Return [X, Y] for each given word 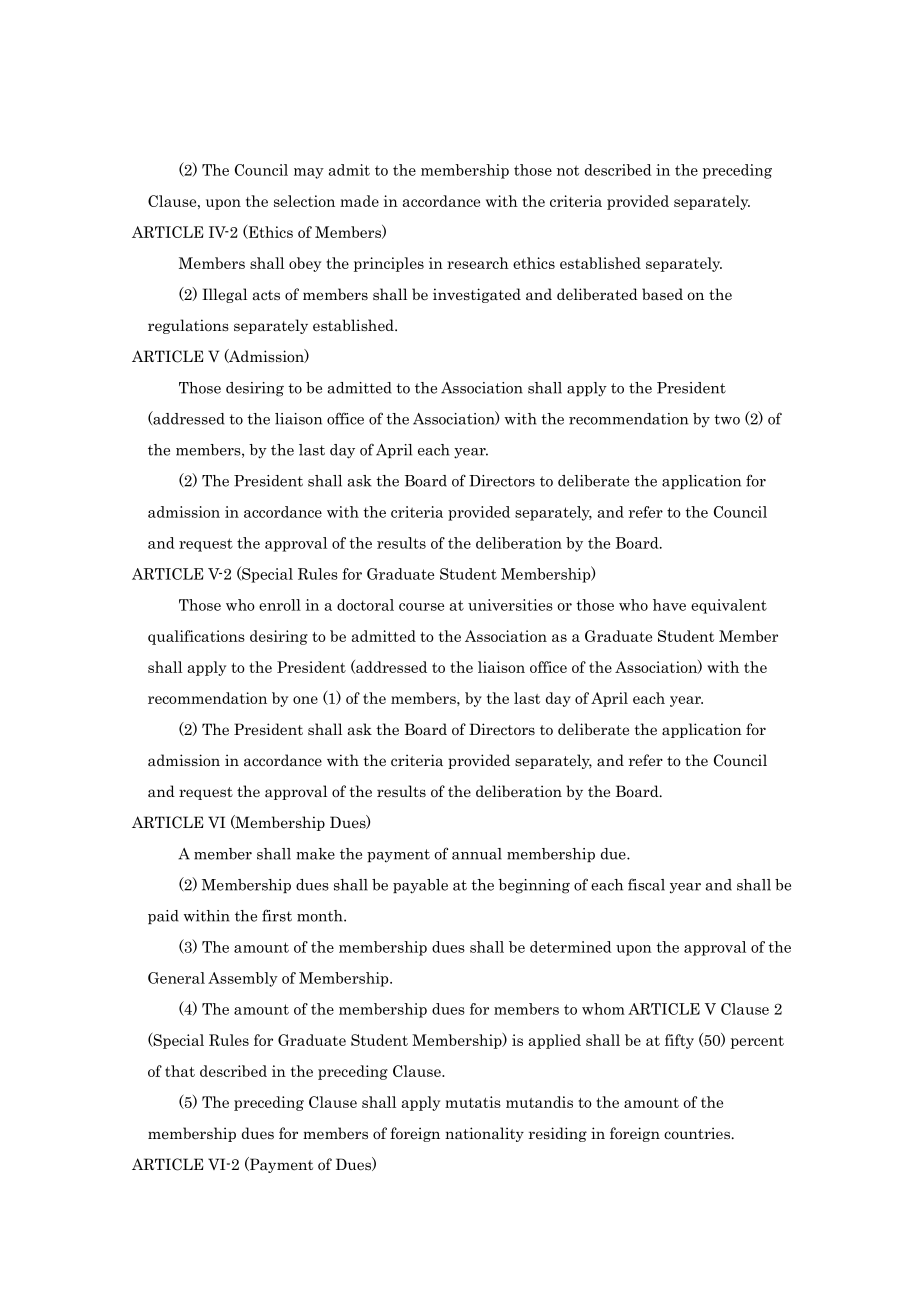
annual [477, 854]
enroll [280, 605]
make [316, 854]
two [727, 419]
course [421, 607]
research [478, 263]
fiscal [646, 884]
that [180, 1071]
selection [304, 201]
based [662, 294]
